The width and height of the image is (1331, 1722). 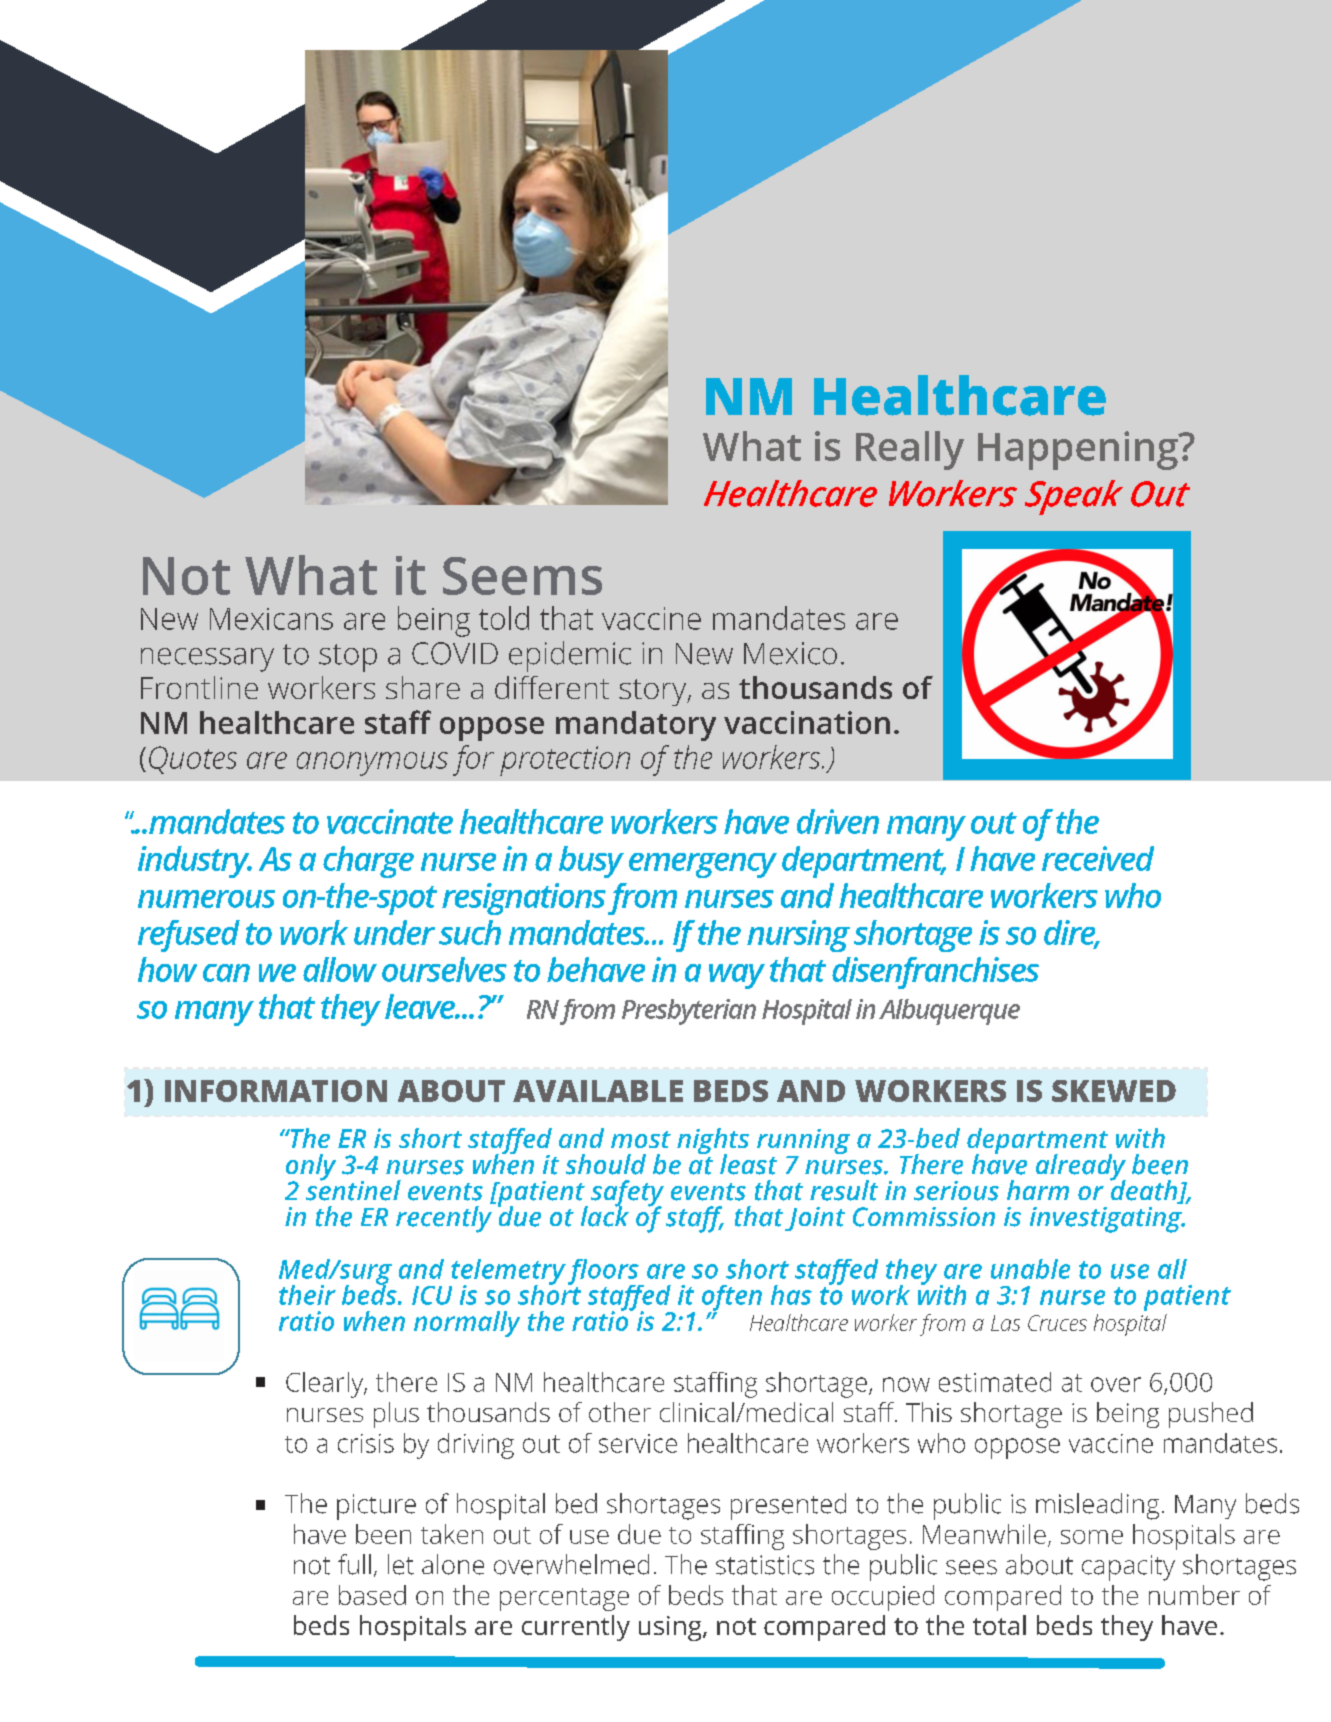 What do you see at coordinates (703, 865) in the image?
I see `emergency` at bounding box center [703, 865].
